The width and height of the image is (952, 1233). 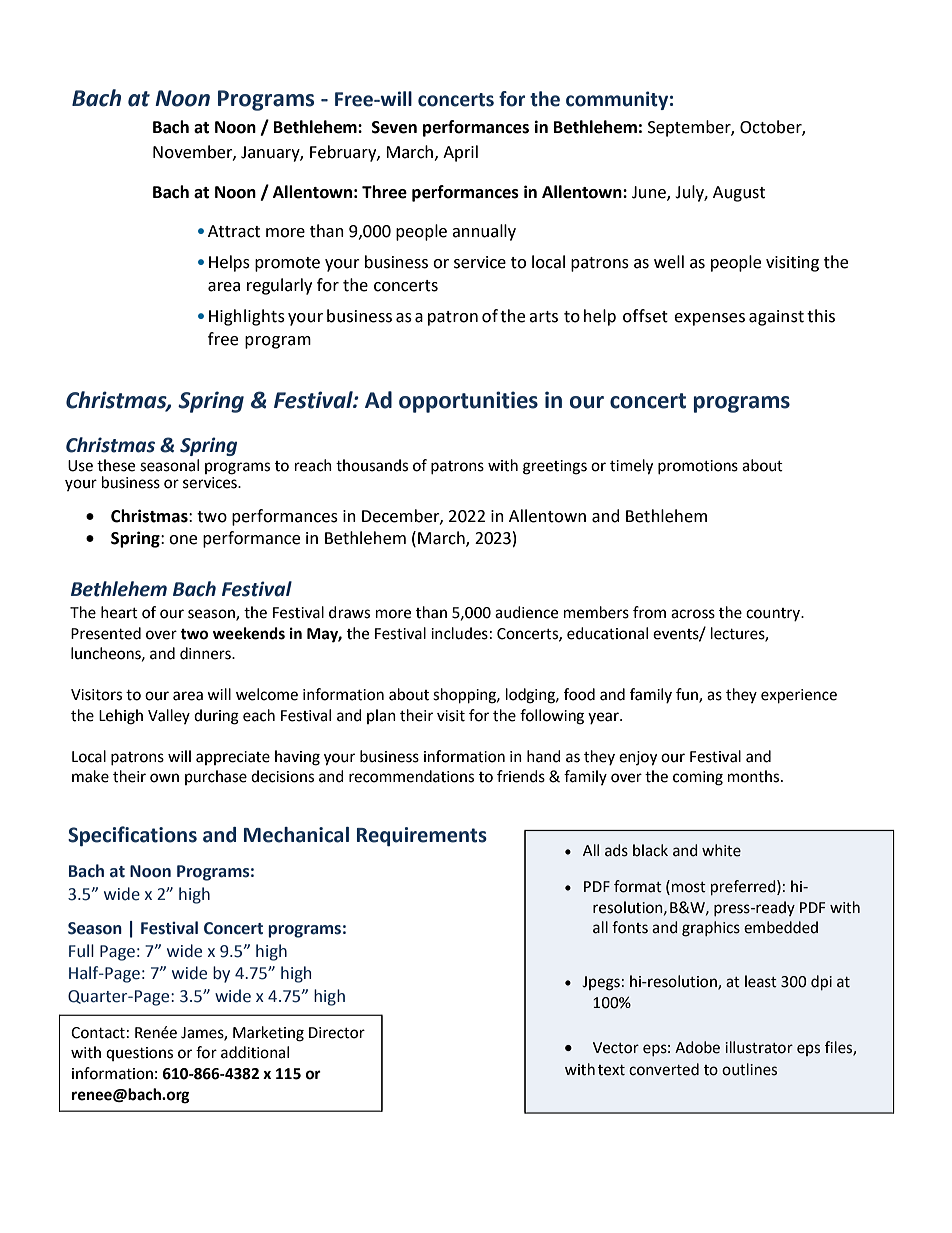 What do you see at coordinates (459, 633) in the image?
I see `includes` at bounding box center [459, 633].
